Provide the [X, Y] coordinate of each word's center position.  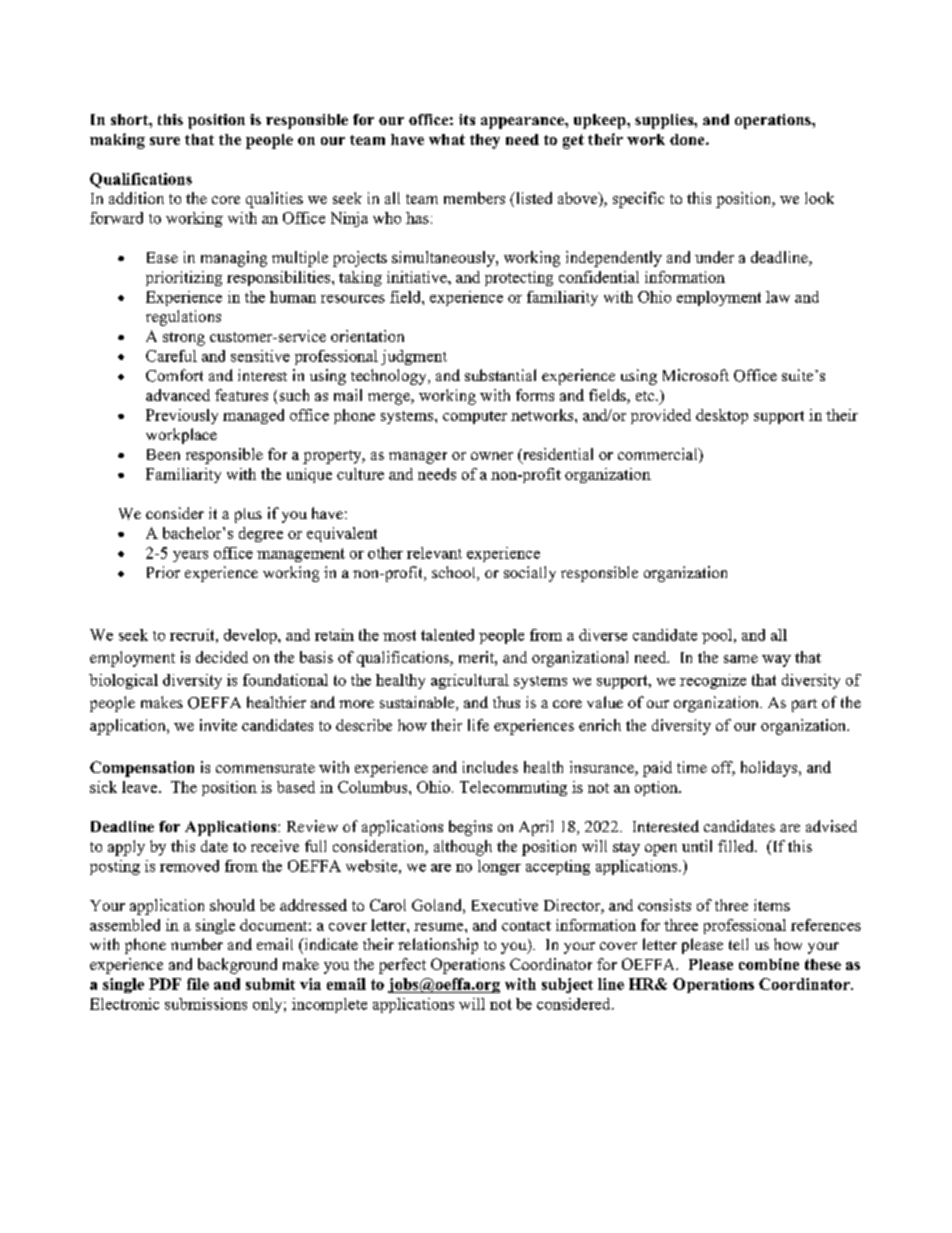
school [455, 573]
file [198, 984]
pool [718, 636]
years [190, 556]
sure [165, 141]
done [688, 139]
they [485, 141]
